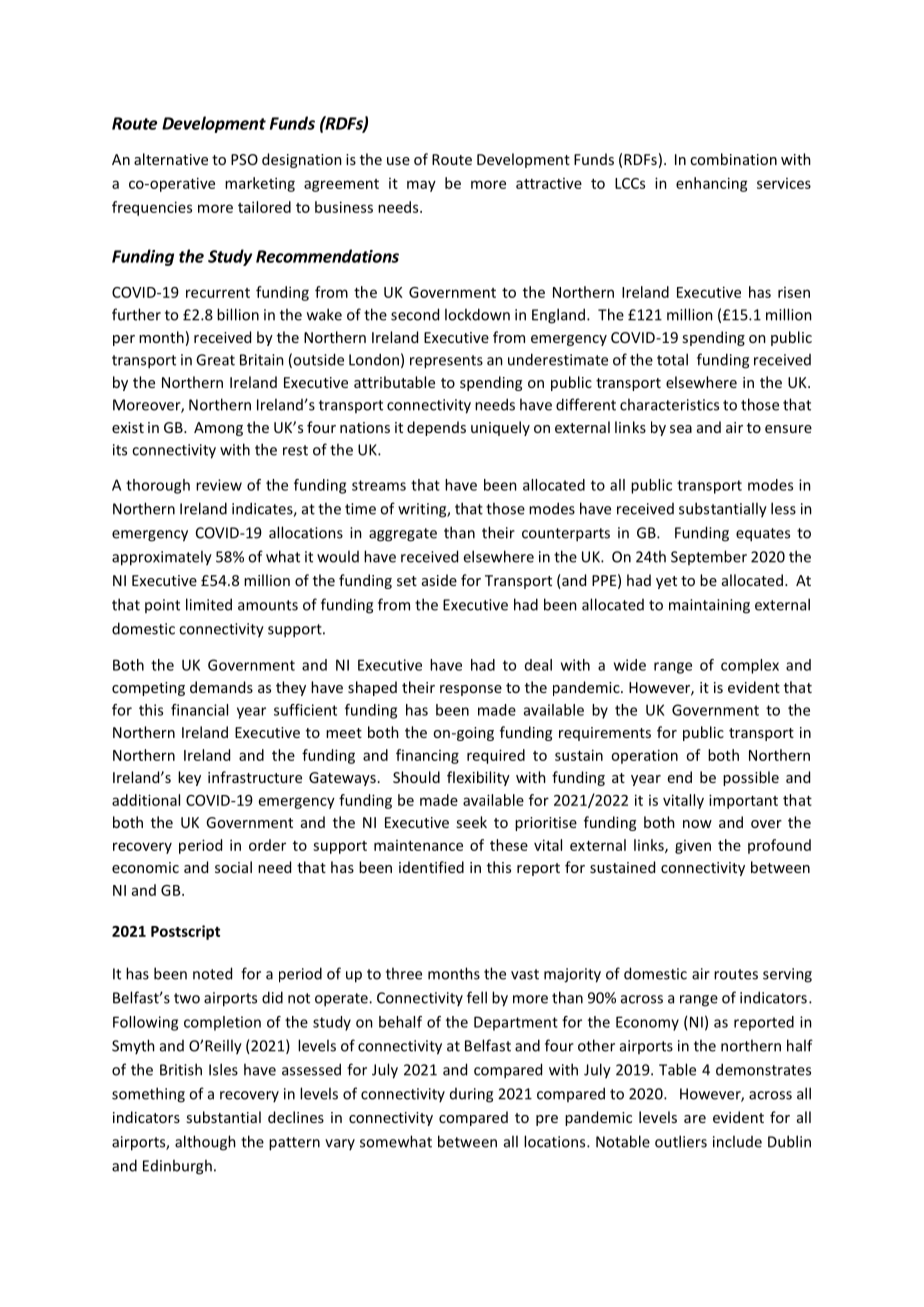 The height and width of the screenshot is (1307, 924). I want to click on include, so click(737, 1141).
